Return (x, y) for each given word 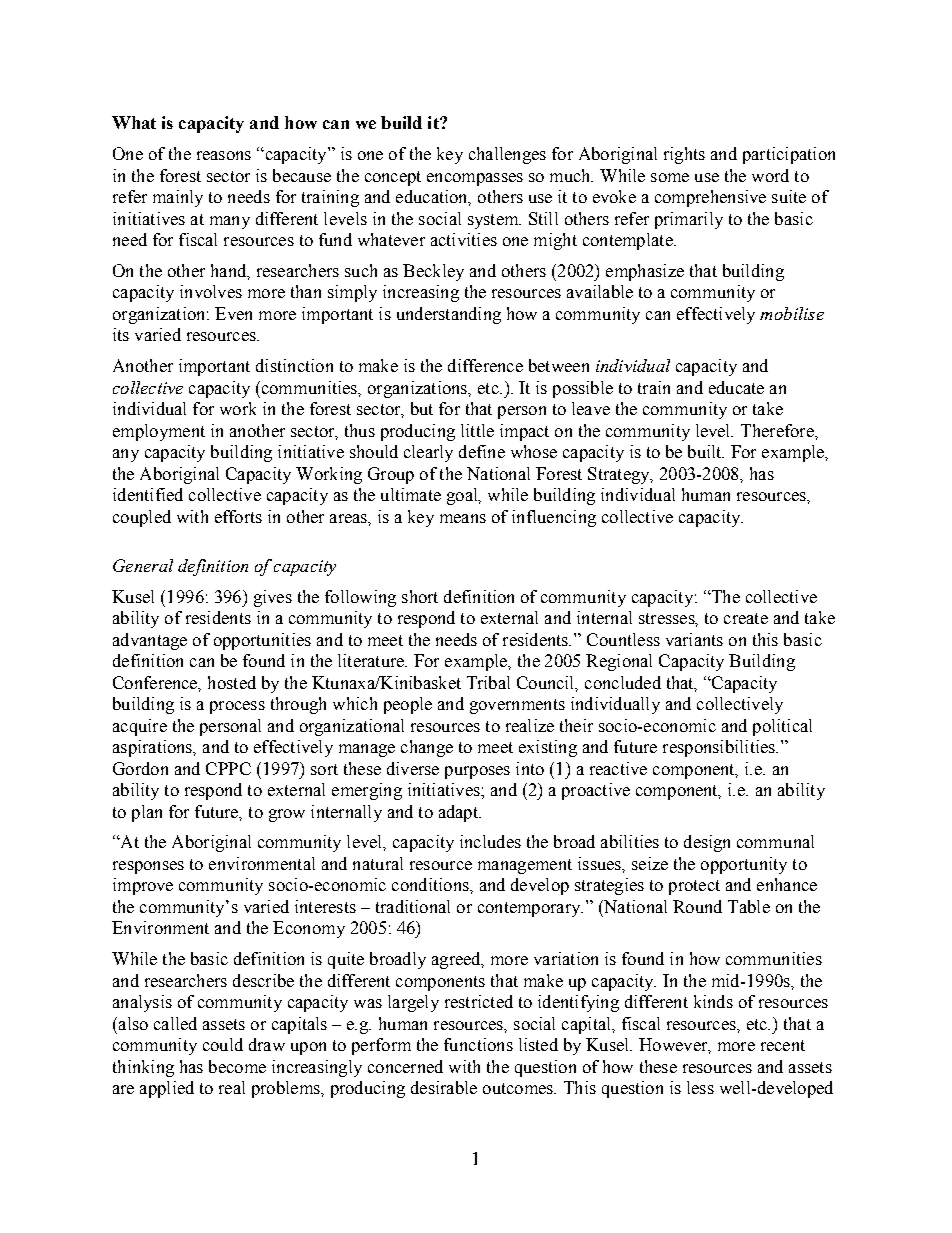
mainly (178, 198)
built (706, 451)
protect (694, 887)
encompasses (475, 179)
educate (736, 387)
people (408, 705)
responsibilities (720, 748)
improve (143, 886)
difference (485, 365)
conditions (431, 884)
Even (233, 313)
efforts (238, 516)
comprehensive (710, 198)
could (223, 1044)
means (463, 518)
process (237, 707)
